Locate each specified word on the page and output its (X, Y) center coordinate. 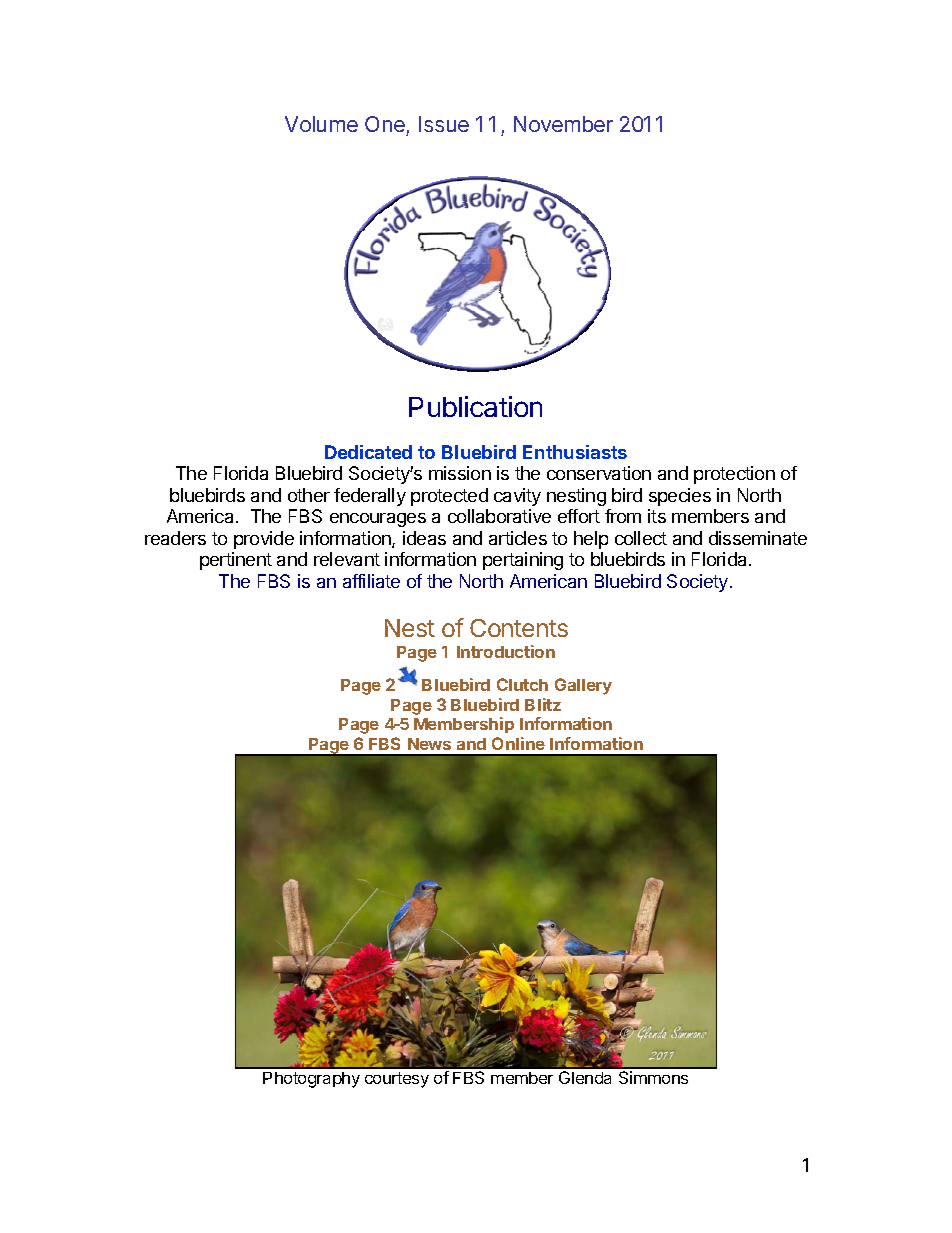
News (429, 744)
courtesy (397, 1080)
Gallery (583, 686)
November (563, 124)
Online (518, 743)
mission (460, 473)
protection (734, 475)
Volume (321, 124)
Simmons (653, 1077)
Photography (311, 1080)
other (309, 495)
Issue (444, 124)
